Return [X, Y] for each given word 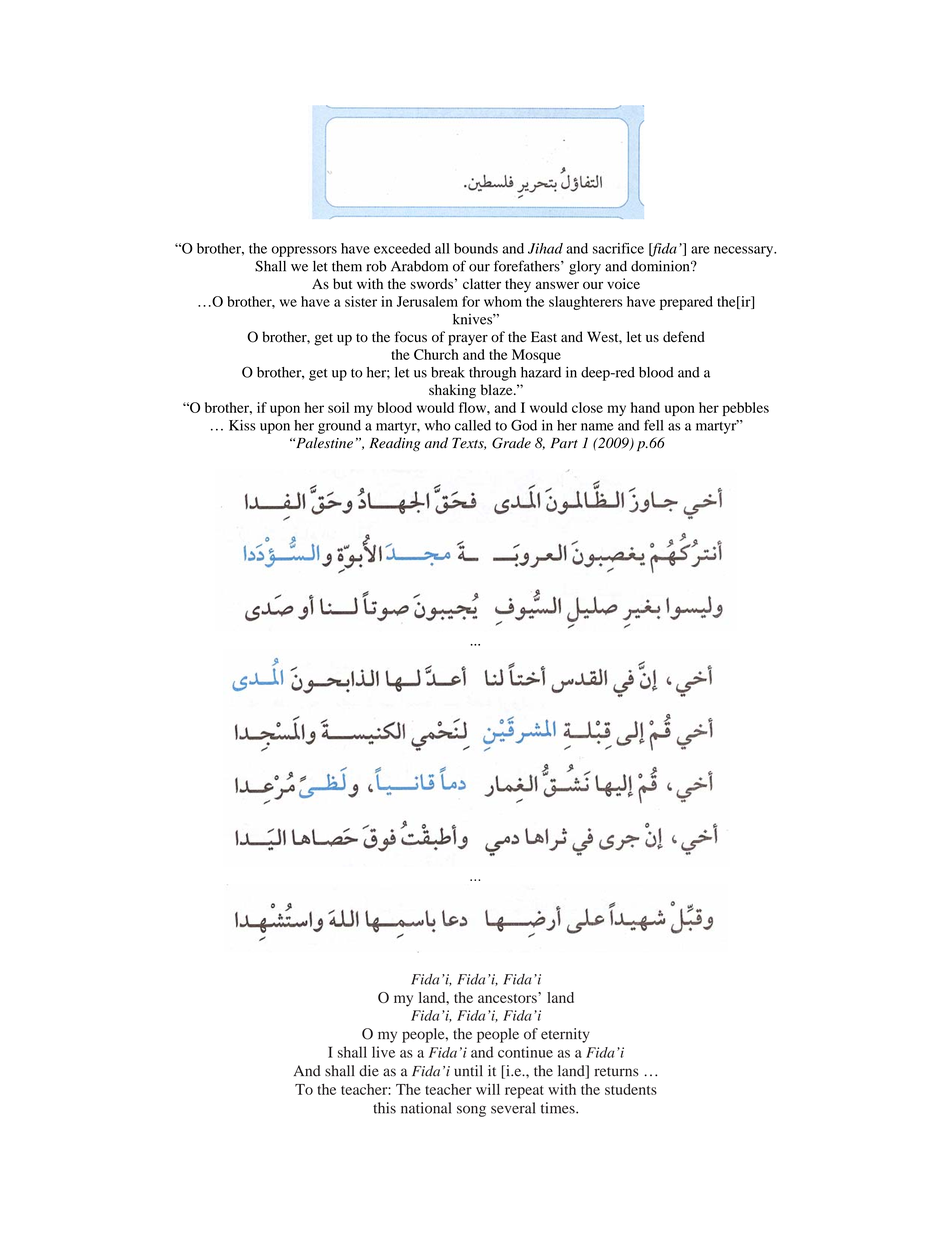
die [369, 1071]
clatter [482, 283]
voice [623, 283]
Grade [511, 443]
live [383, 1052]
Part [564, 443]
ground [339, 427]
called [473, 425]
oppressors [304, 251]
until [468, 1071]
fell [654, 425]
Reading [394, 444]
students [631, 1089]
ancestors [508, 997]
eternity [565, 1035]
